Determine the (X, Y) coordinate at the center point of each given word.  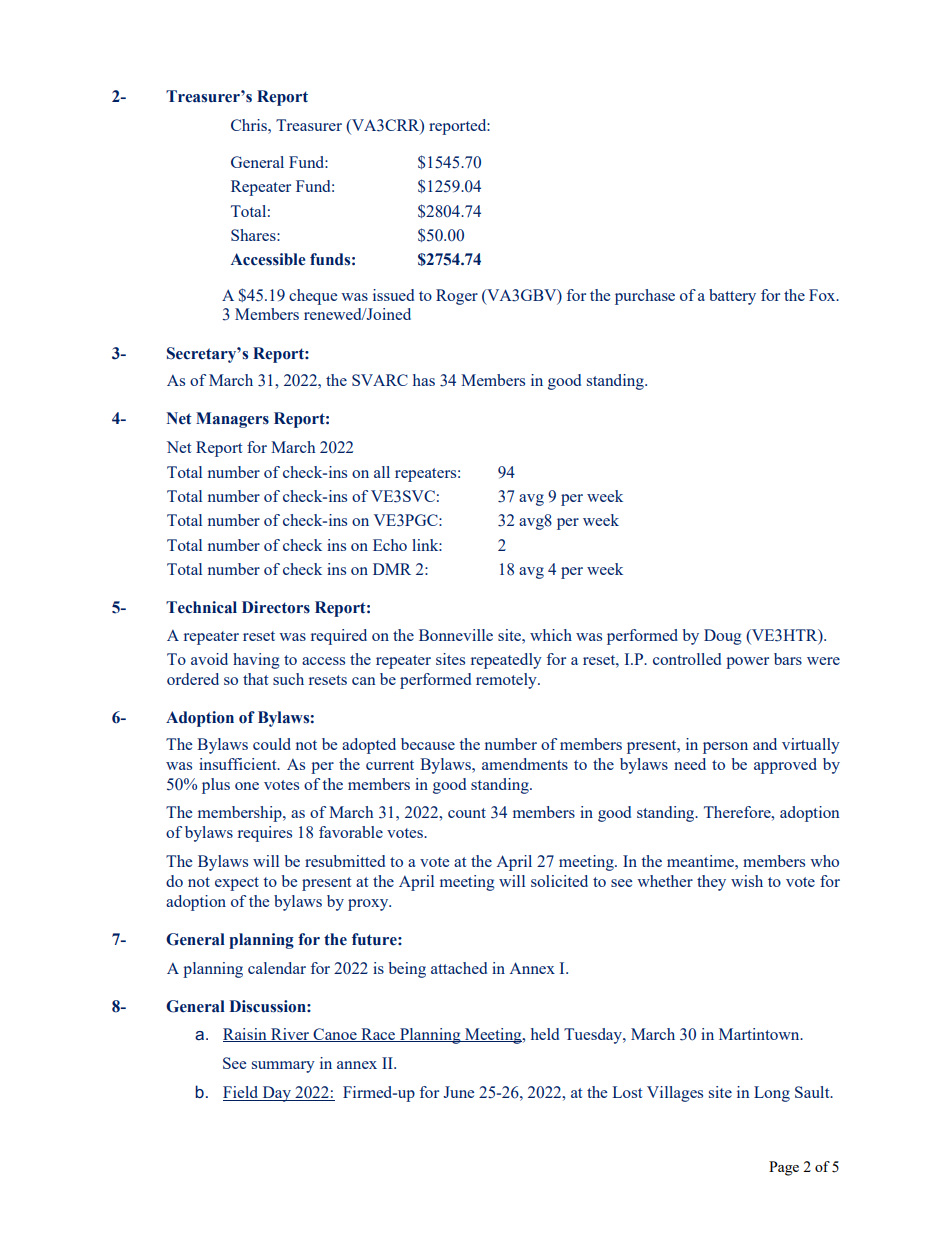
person (725, 748)
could (272, 744)
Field (242, 1093)
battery (732, 297)
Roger (457, 297)
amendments (525, 764)
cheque (313, 297)
